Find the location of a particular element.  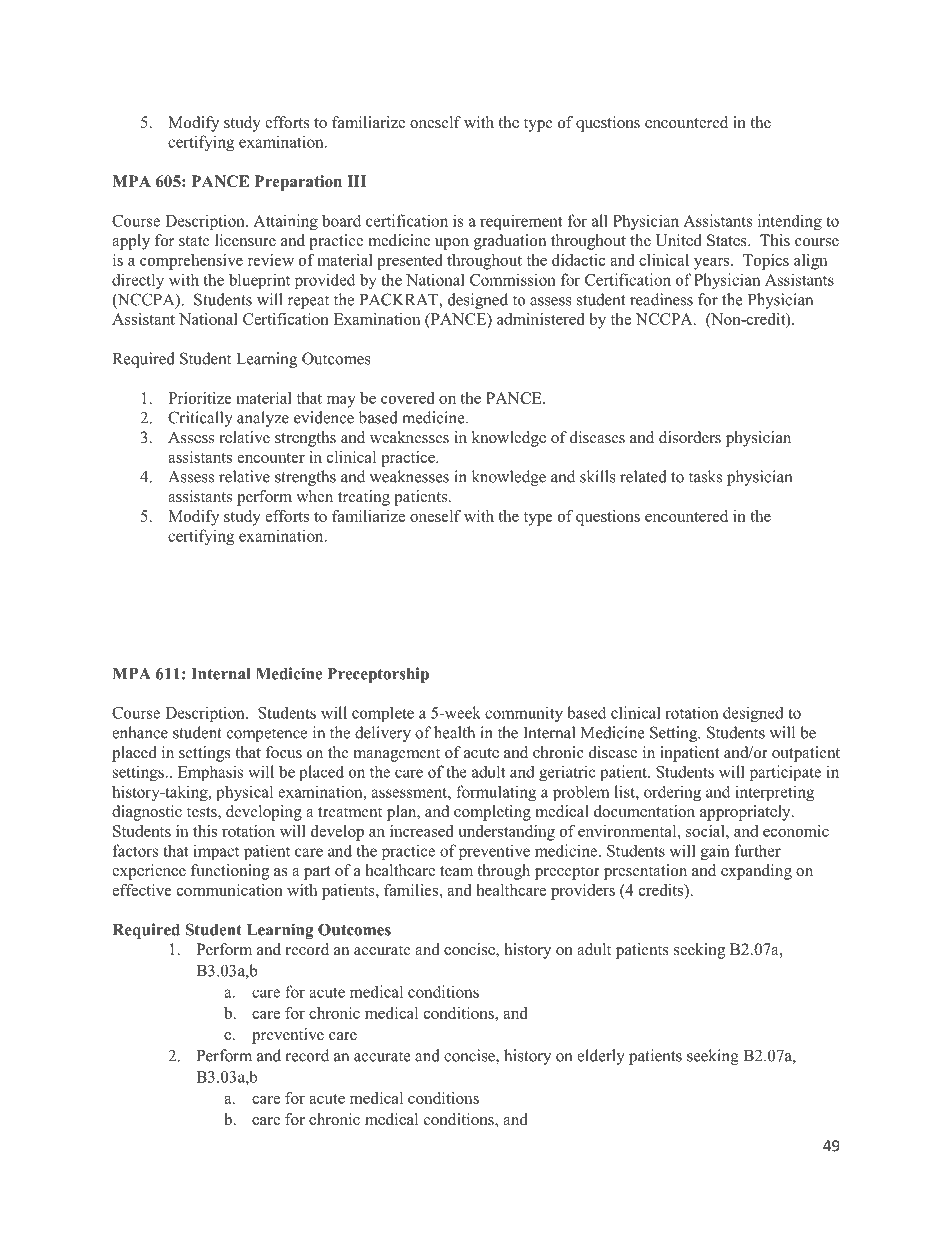

requirement is located at coordinates (521, 222).
